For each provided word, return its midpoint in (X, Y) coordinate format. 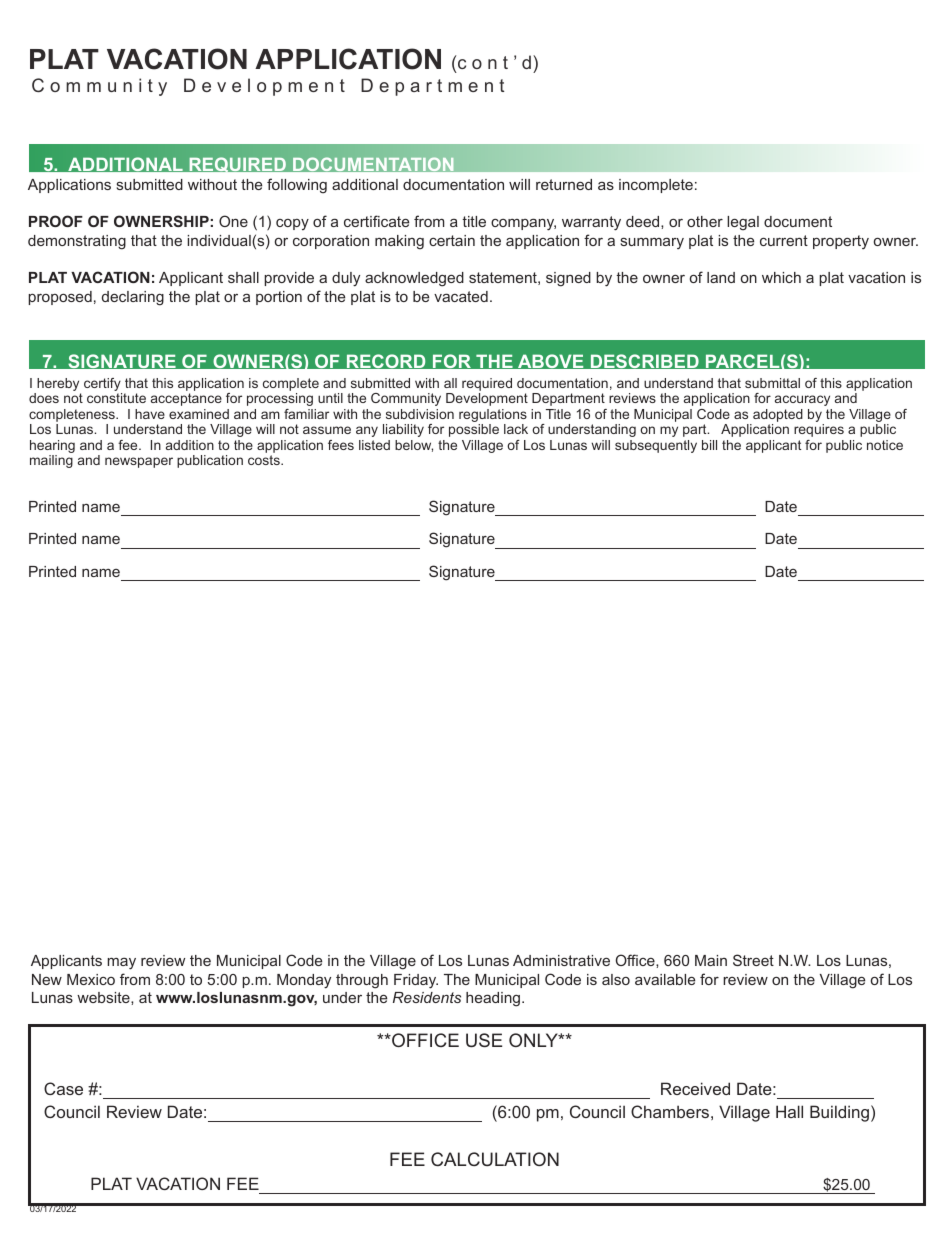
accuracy (802, 400)
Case (63, 1088)
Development (487, 399)
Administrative (561, 960)
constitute (116, 398)
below (414, 446)
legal (743, 223)
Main (711, 960)
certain (452, 240)
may (121, 963)
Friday (416, 981)
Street (753, 960)
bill (709, 445)
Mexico (91, 979)
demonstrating (77, 242)
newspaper (139, 462)
